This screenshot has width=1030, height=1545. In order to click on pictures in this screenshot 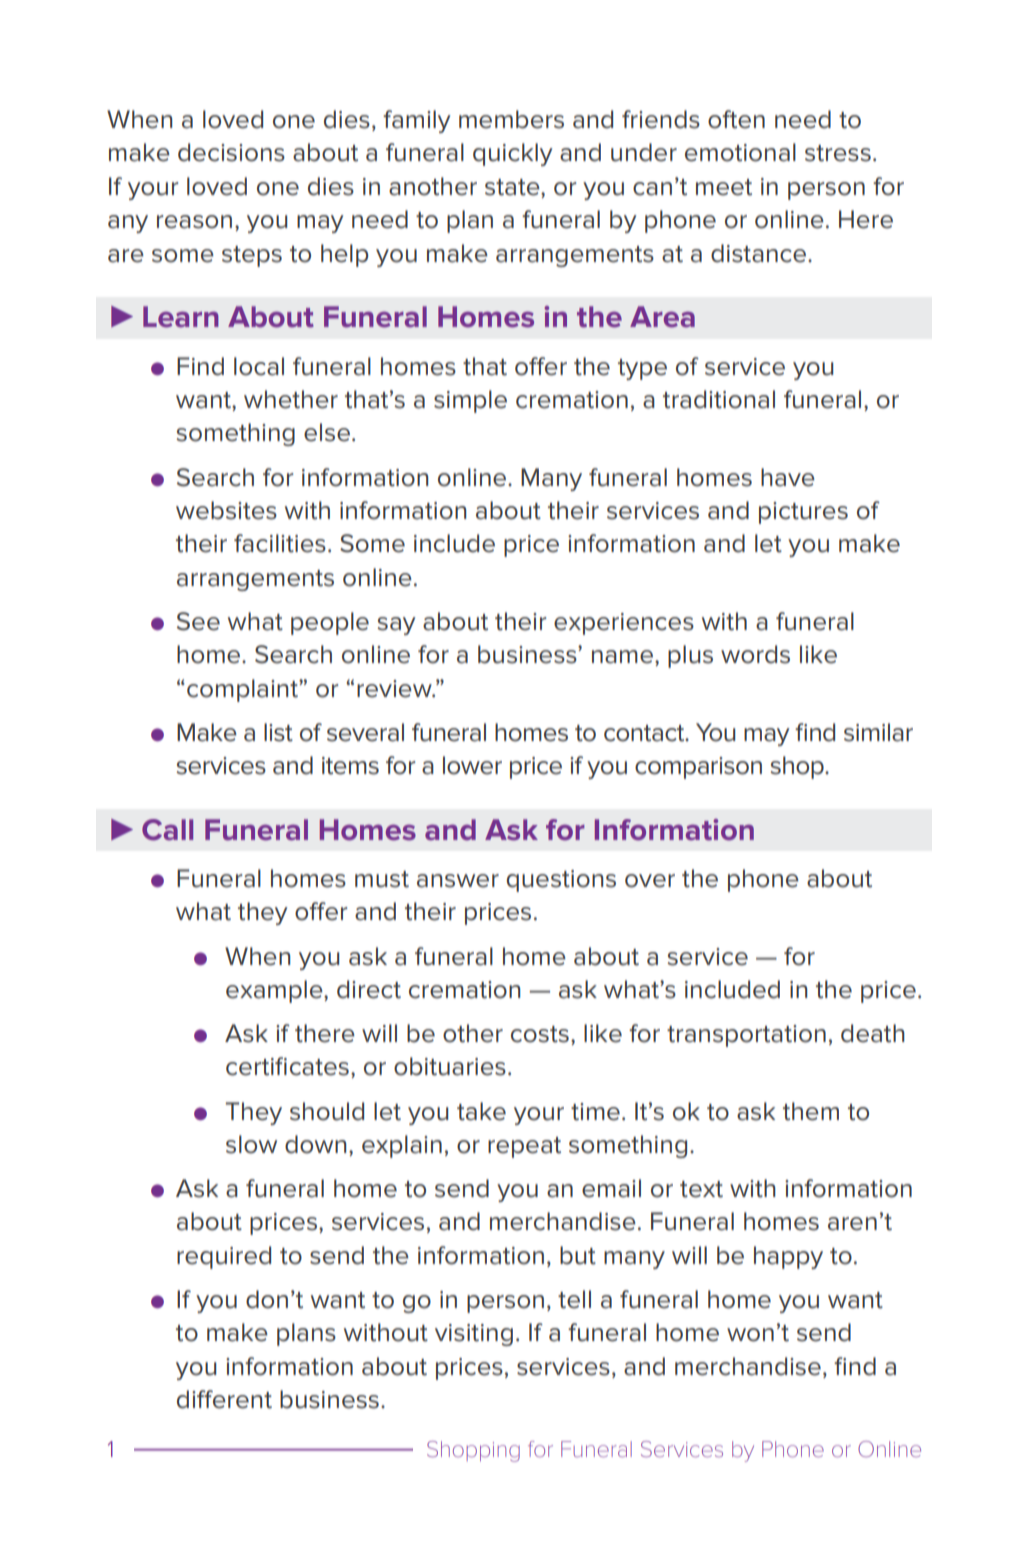, I will do `click(803, 513)`.
